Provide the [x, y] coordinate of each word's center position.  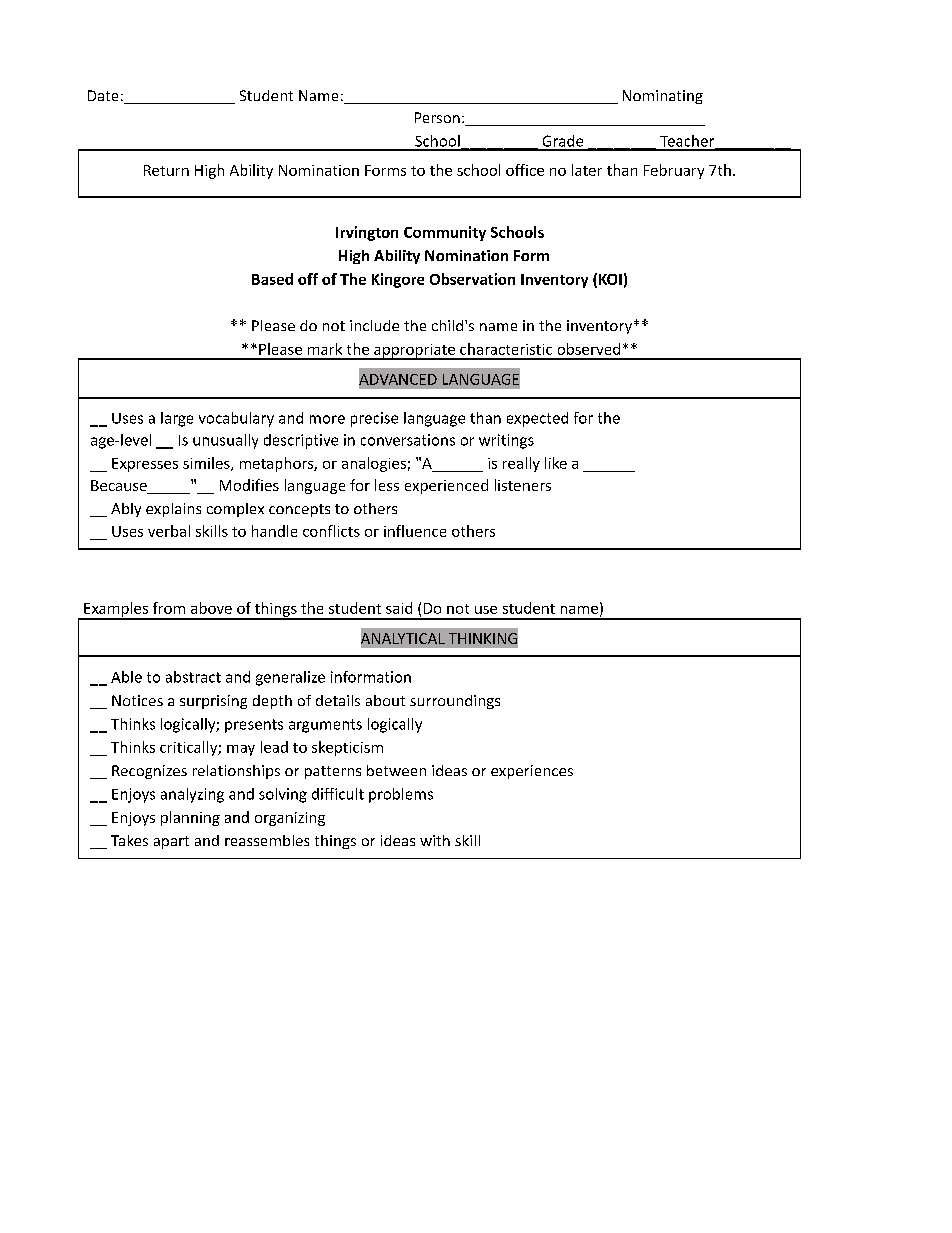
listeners [523, 485]
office [525, 170]
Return [166, 170]
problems [401, 795]
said [399, 608]
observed [589, 349]
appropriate [414, 352]
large [177, 419]
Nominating [663, 97]
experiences [532, 772]
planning [190, 818]
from [169, 608]
